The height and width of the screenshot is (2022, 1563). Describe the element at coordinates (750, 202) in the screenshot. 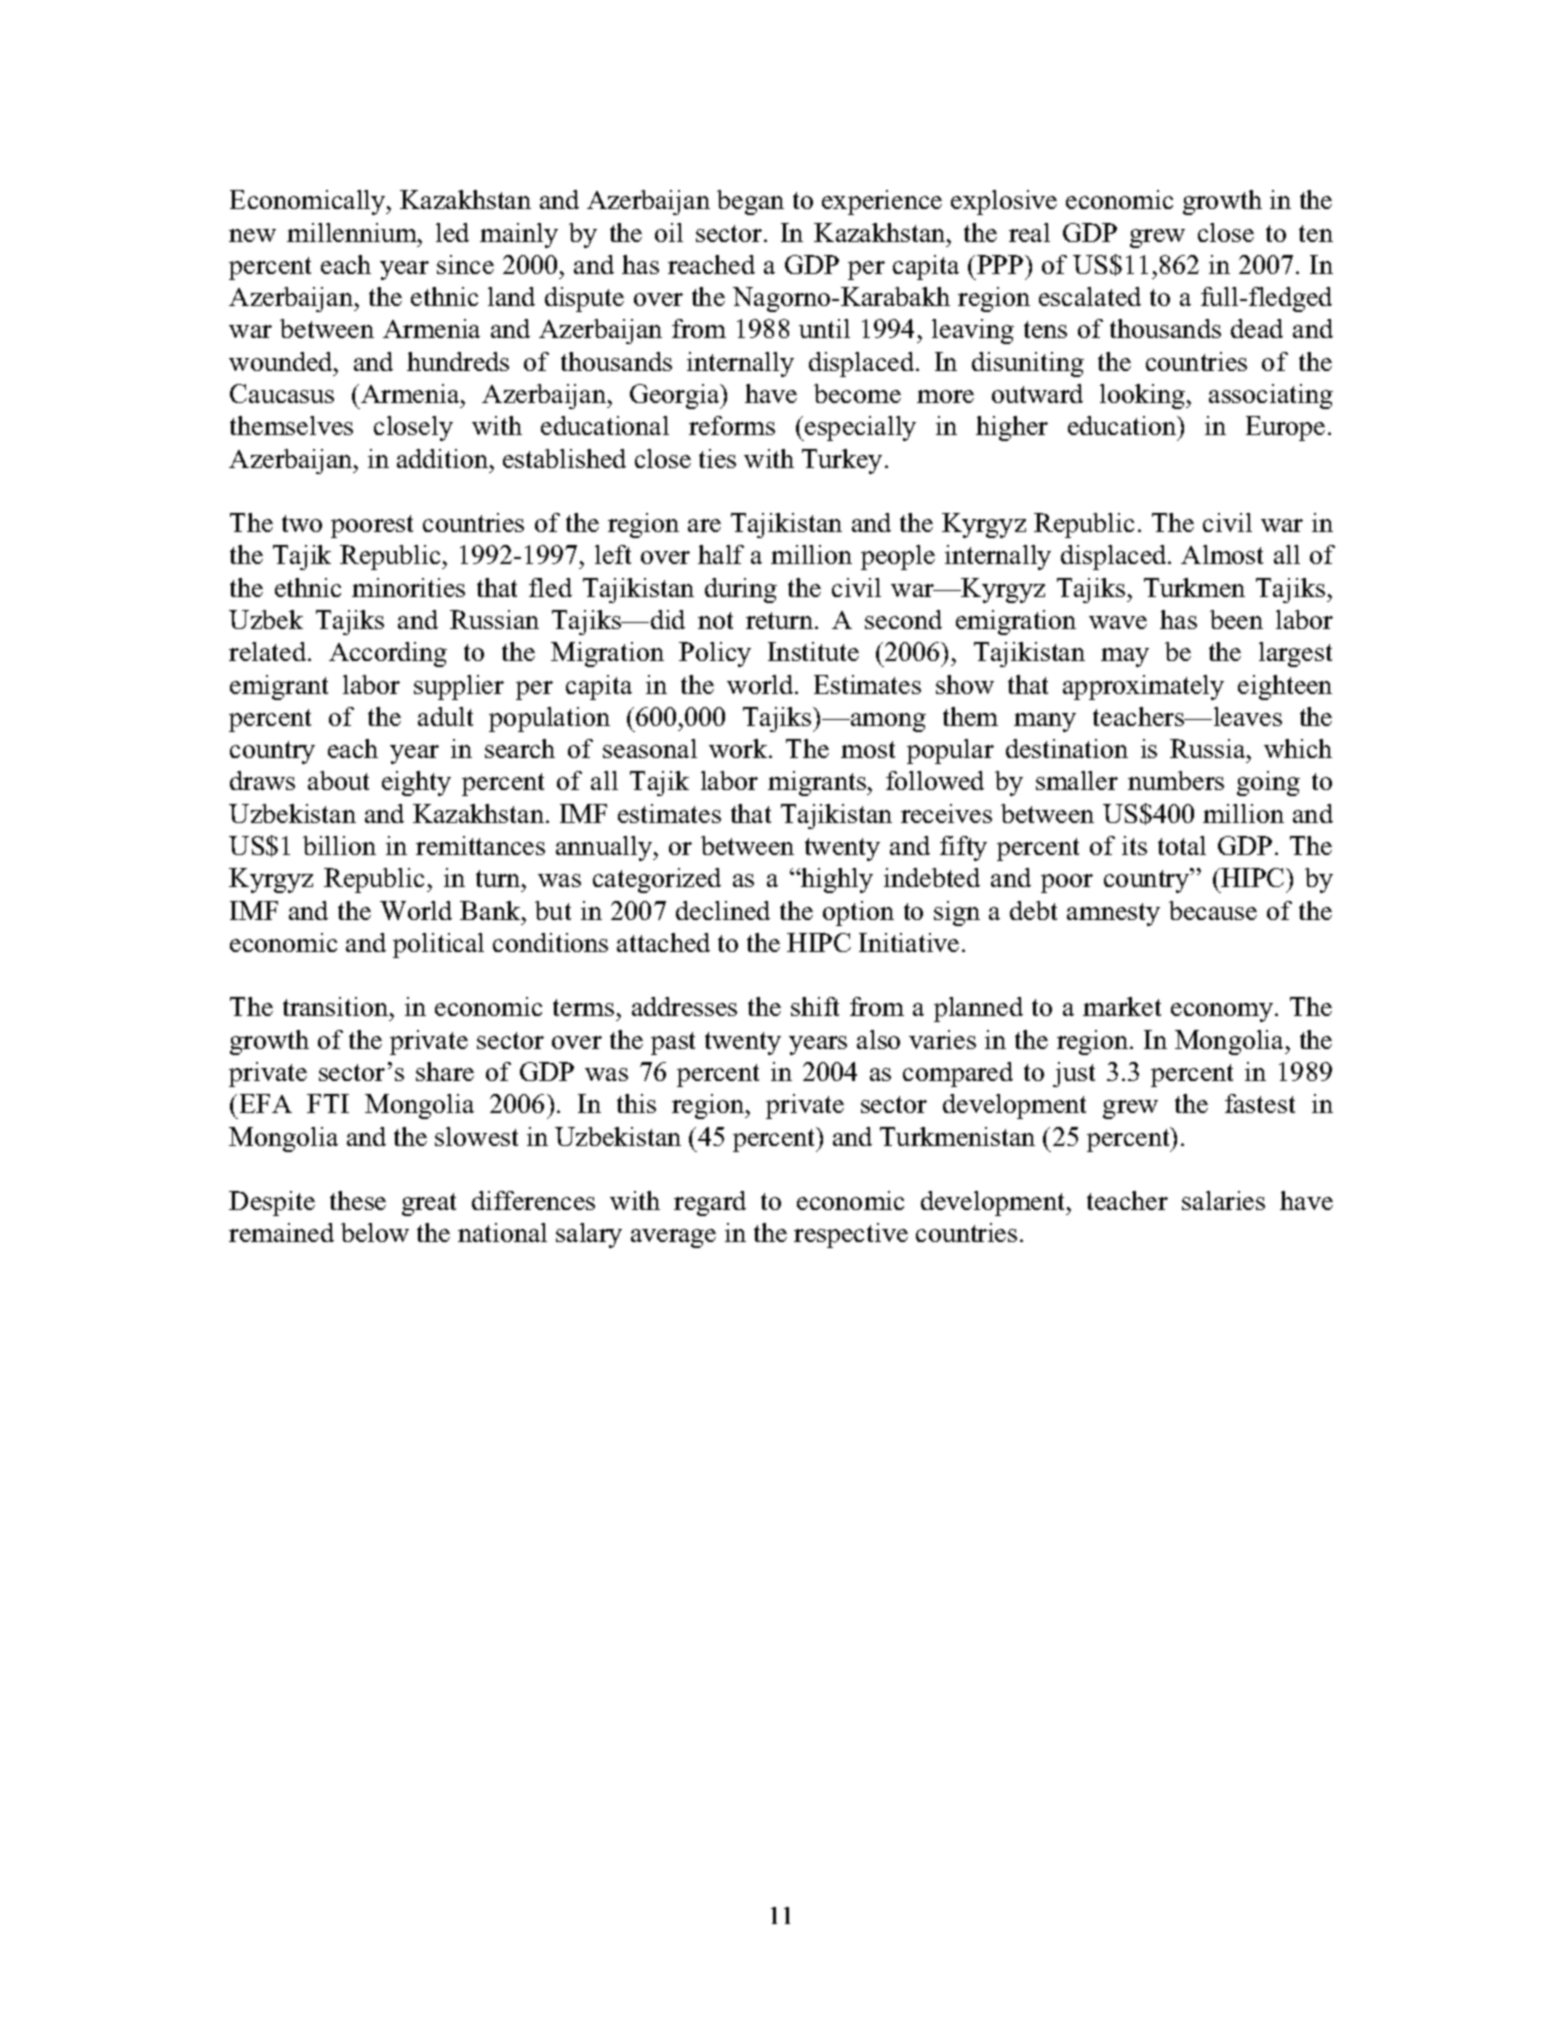

I see `began` at that location.
